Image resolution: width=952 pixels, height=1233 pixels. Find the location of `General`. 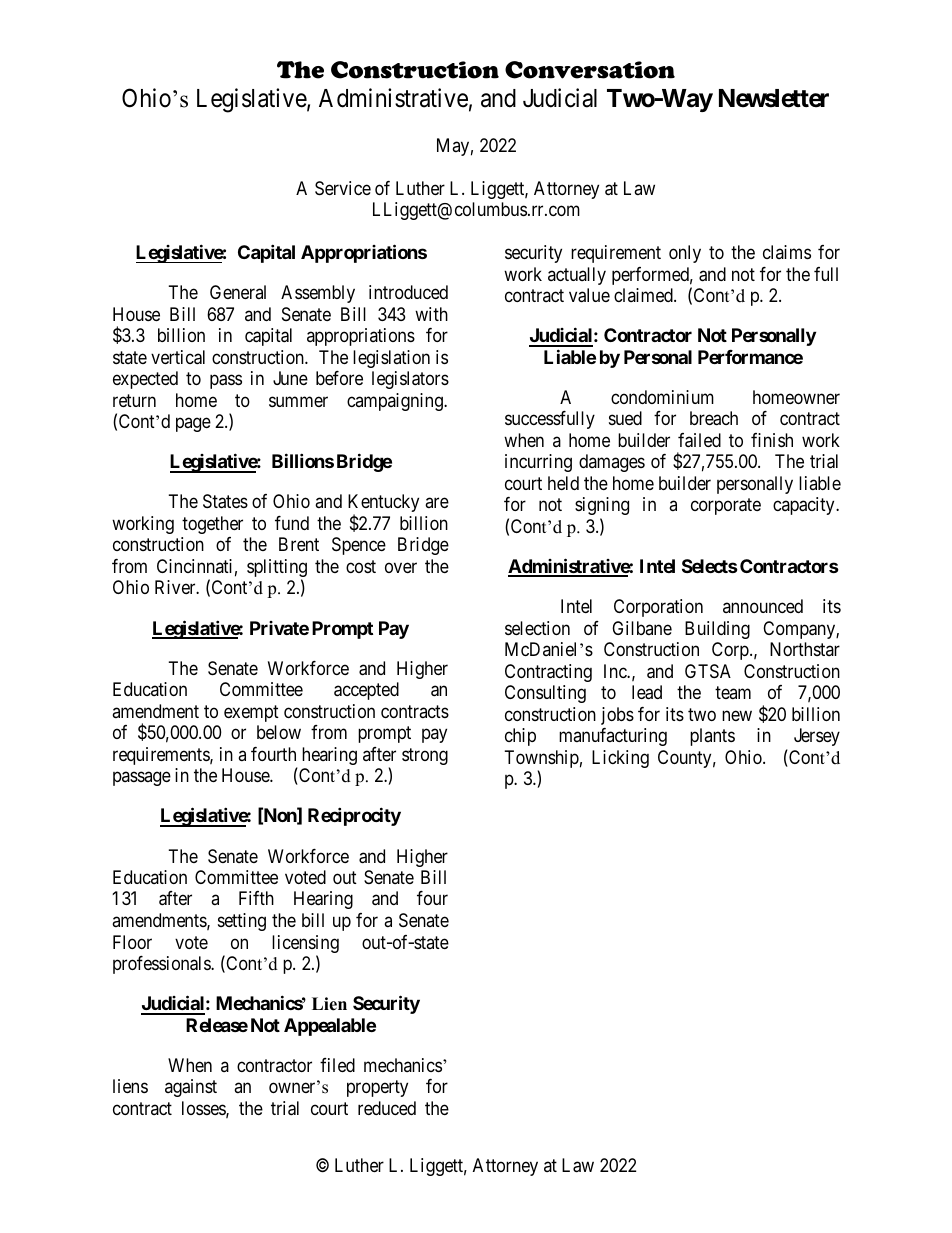

General is located at coordinates (238, 292).
